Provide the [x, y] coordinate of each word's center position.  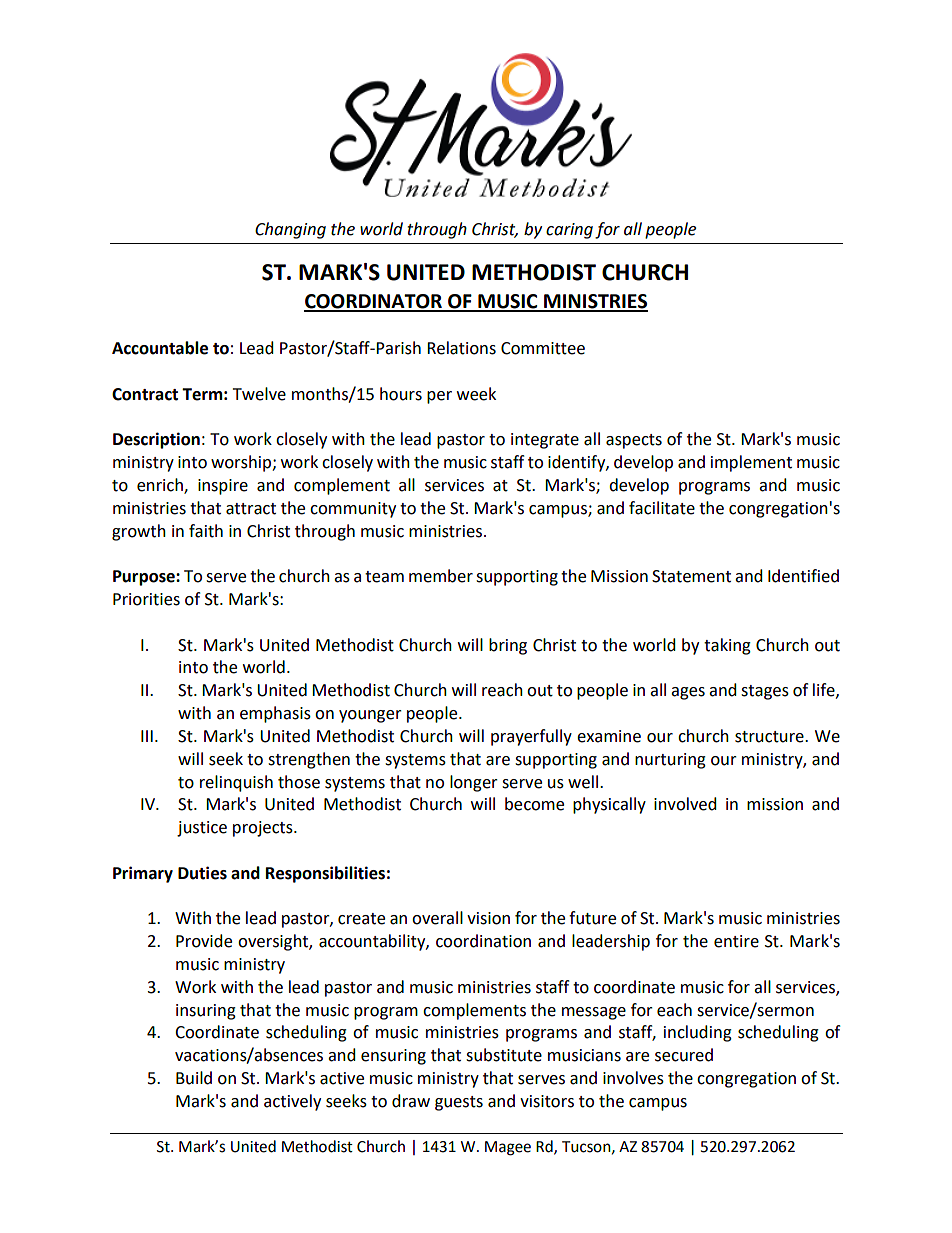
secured [684, 1055]
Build [194, 1078]
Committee [543, 348]
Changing [290, 230]
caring [569, 231]
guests [459, 1103]
